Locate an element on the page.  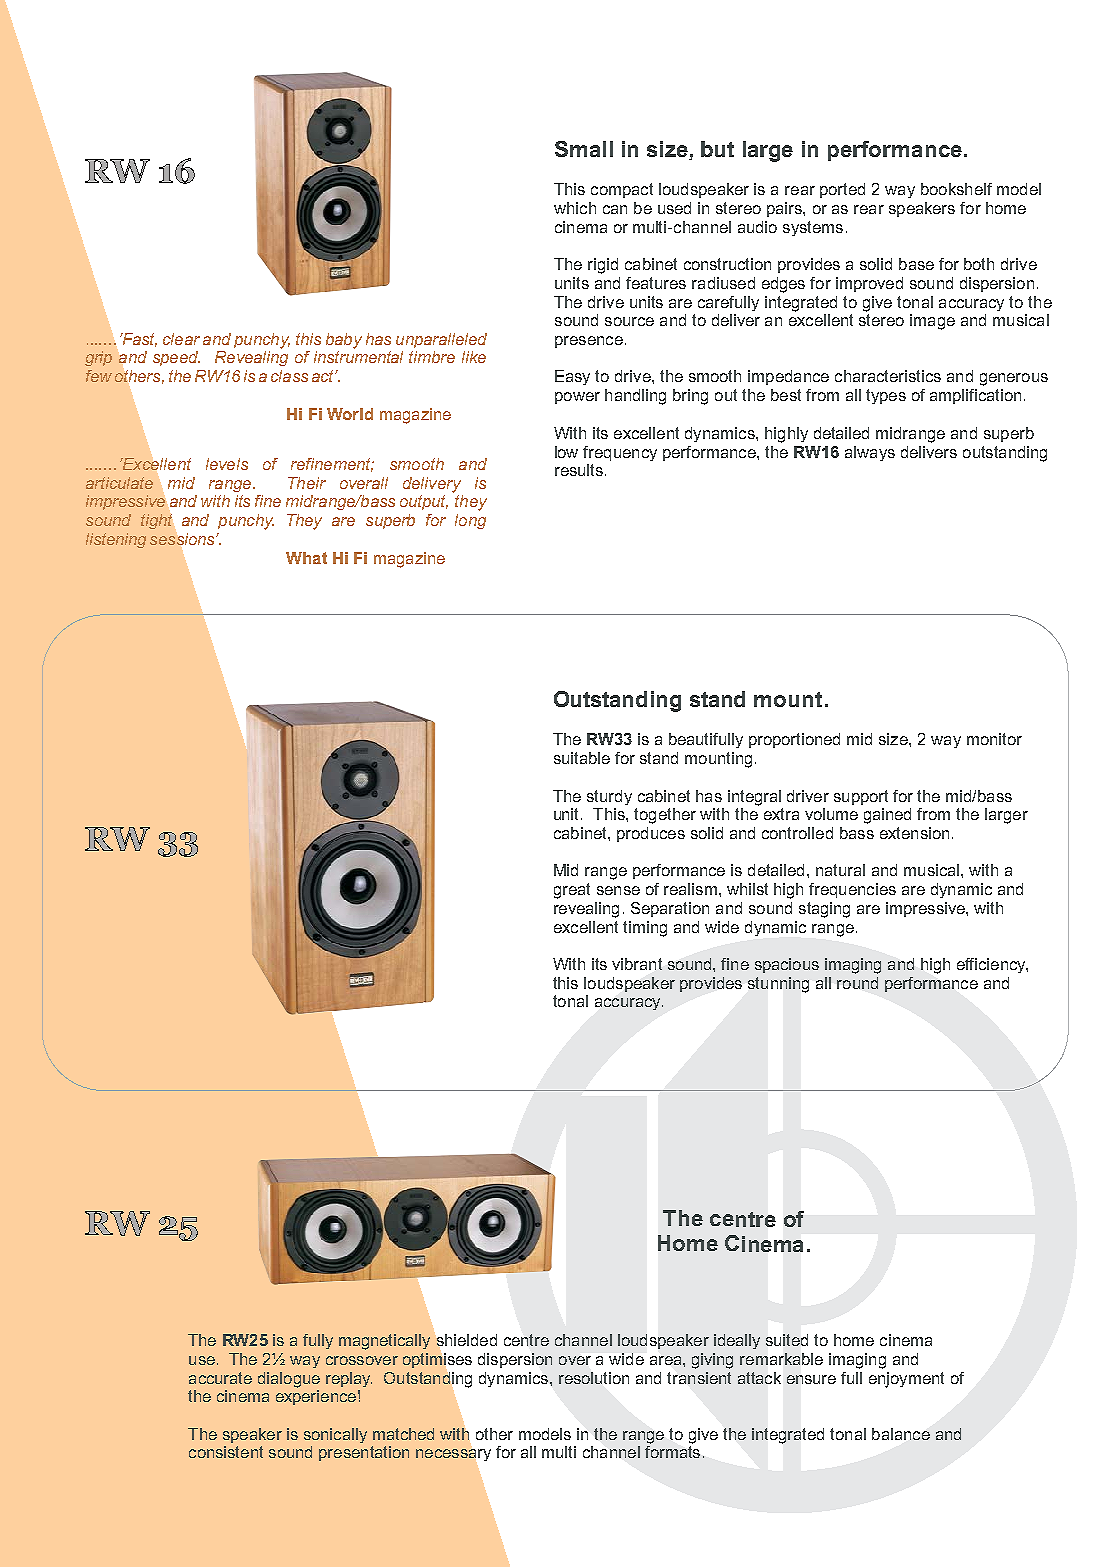
accurate is located at coordinates (220, 1378).
